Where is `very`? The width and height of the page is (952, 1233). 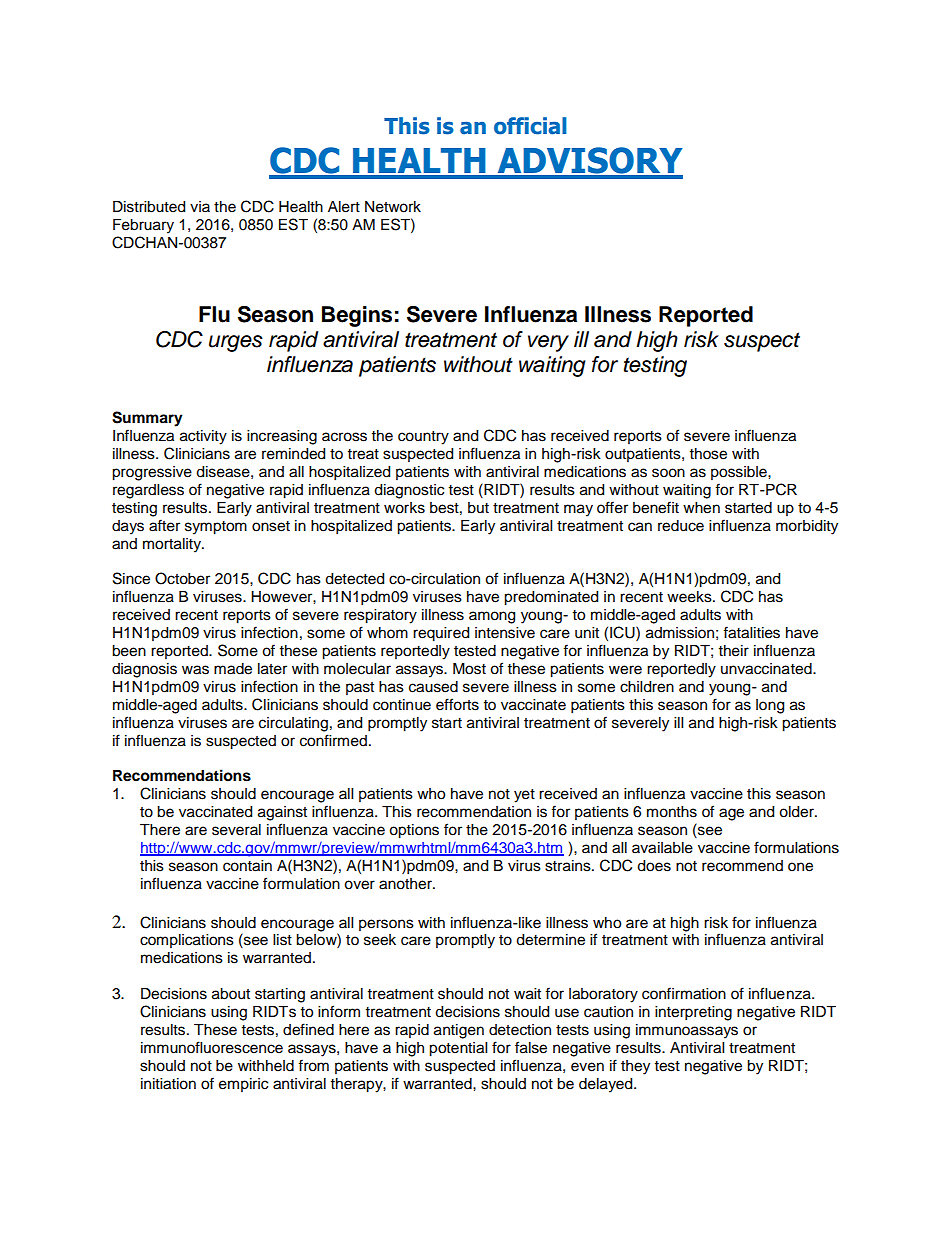
very is located at coordinates (548, 343).
